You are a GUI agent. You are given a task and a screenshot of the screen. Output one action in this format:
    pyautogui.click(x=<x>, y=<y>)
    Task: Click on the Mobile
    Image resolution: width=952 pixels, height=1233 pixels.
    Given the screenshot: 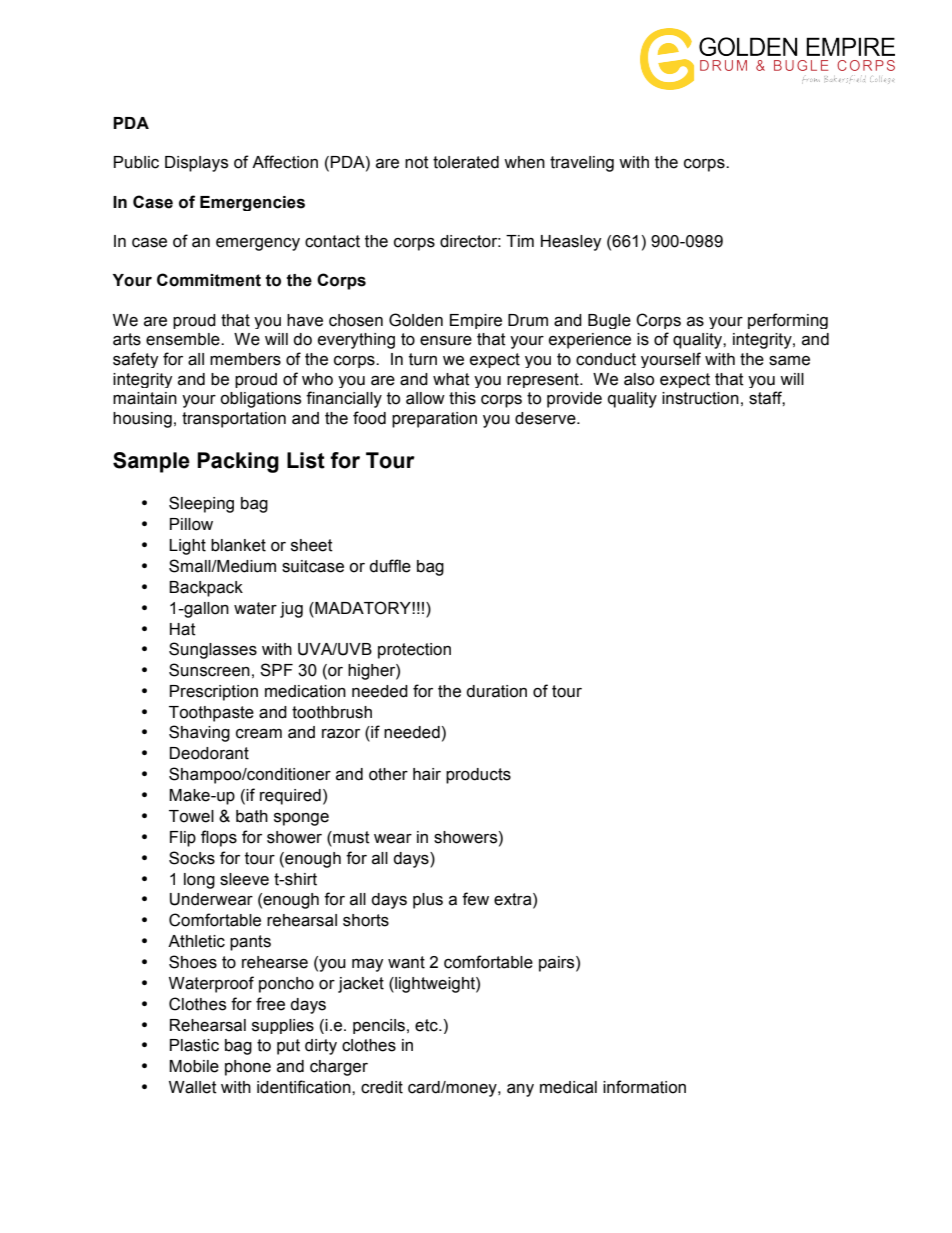 What is the action you would take?
    pyautogui.click(x=194, y=1066)
